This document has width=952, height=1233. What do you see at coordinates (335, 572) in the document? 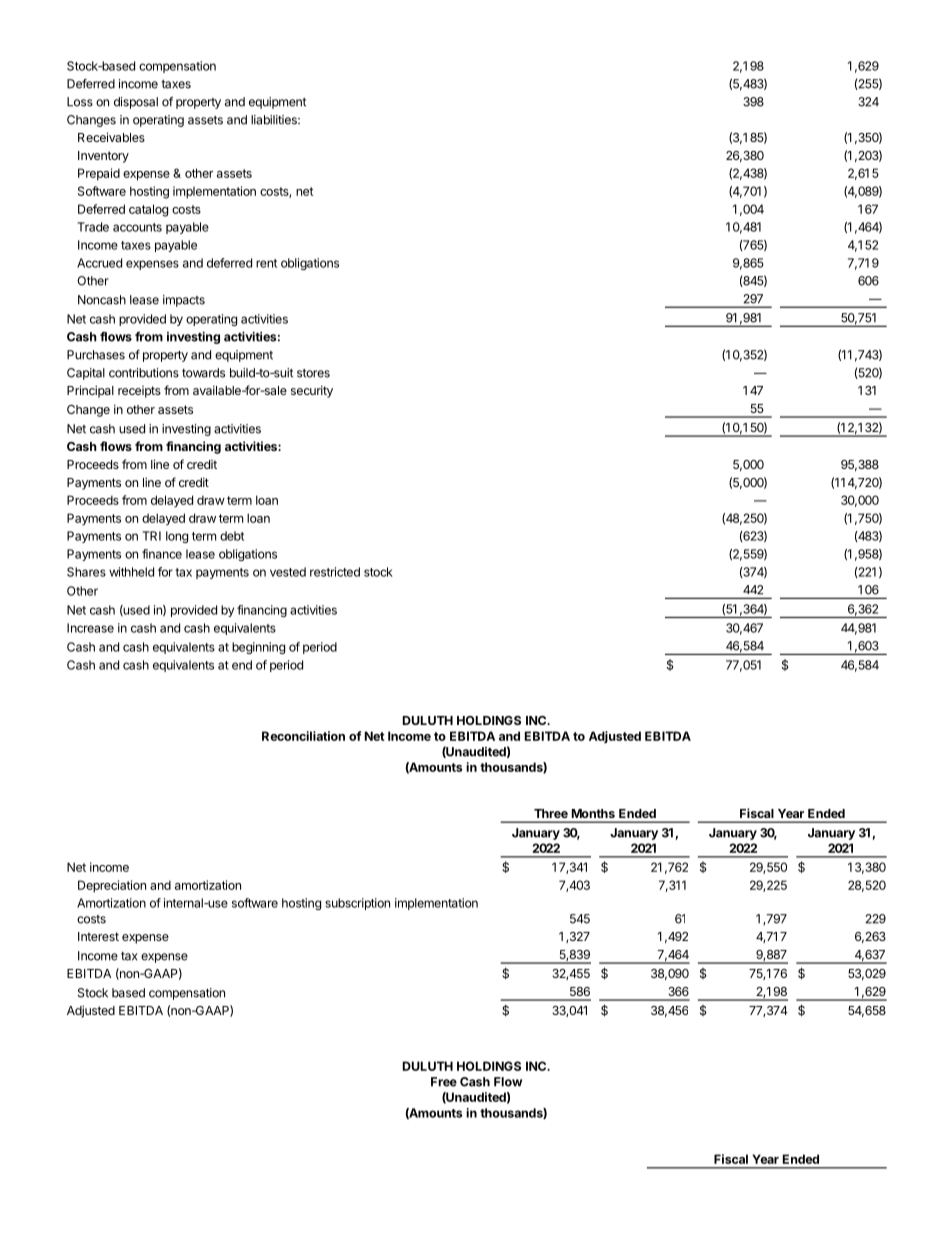
I see `restricted` at bounding box center [335, 572].
